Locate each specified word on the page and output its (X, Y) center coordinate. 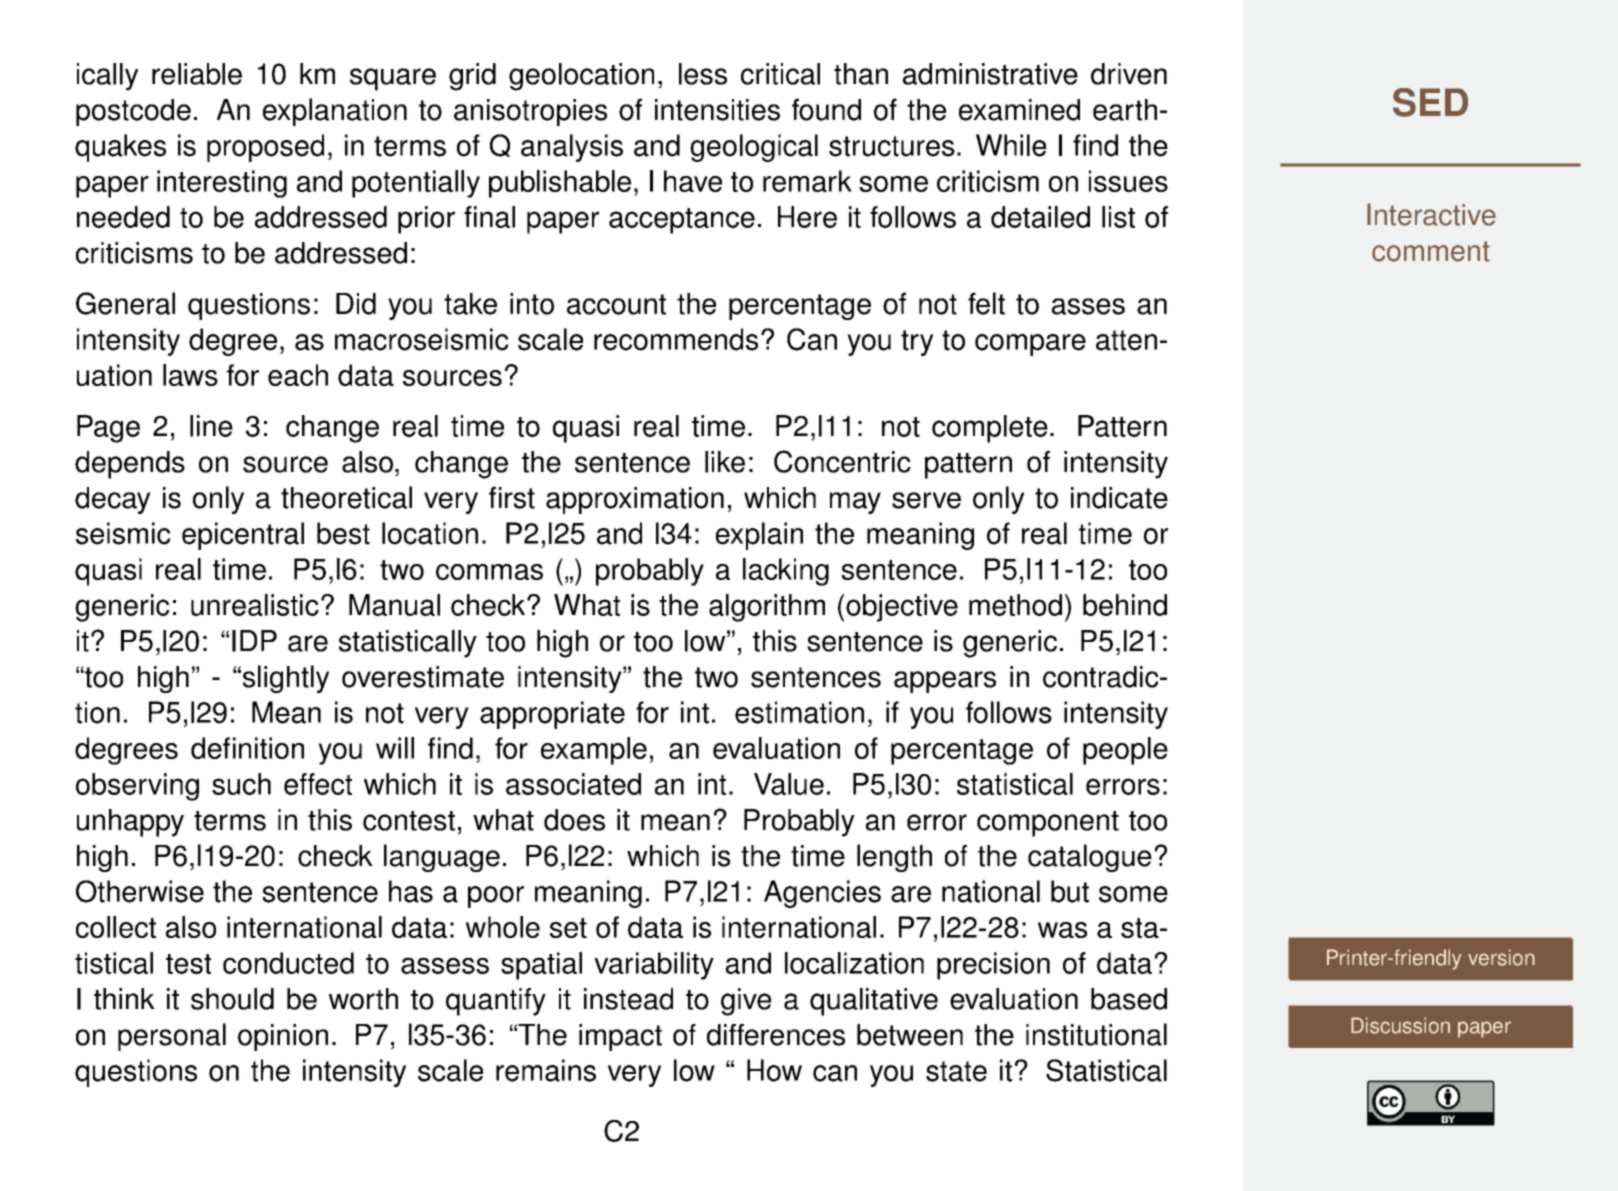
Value (789, 784)
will (395, 748)
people (1125, 751)
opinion (283, 1037)
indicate (1119, 498)
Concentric (842, 461)
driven (1129, 74)
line (211, 426)
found (826, 109)
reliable (197, 74)
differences (776, 1035)
